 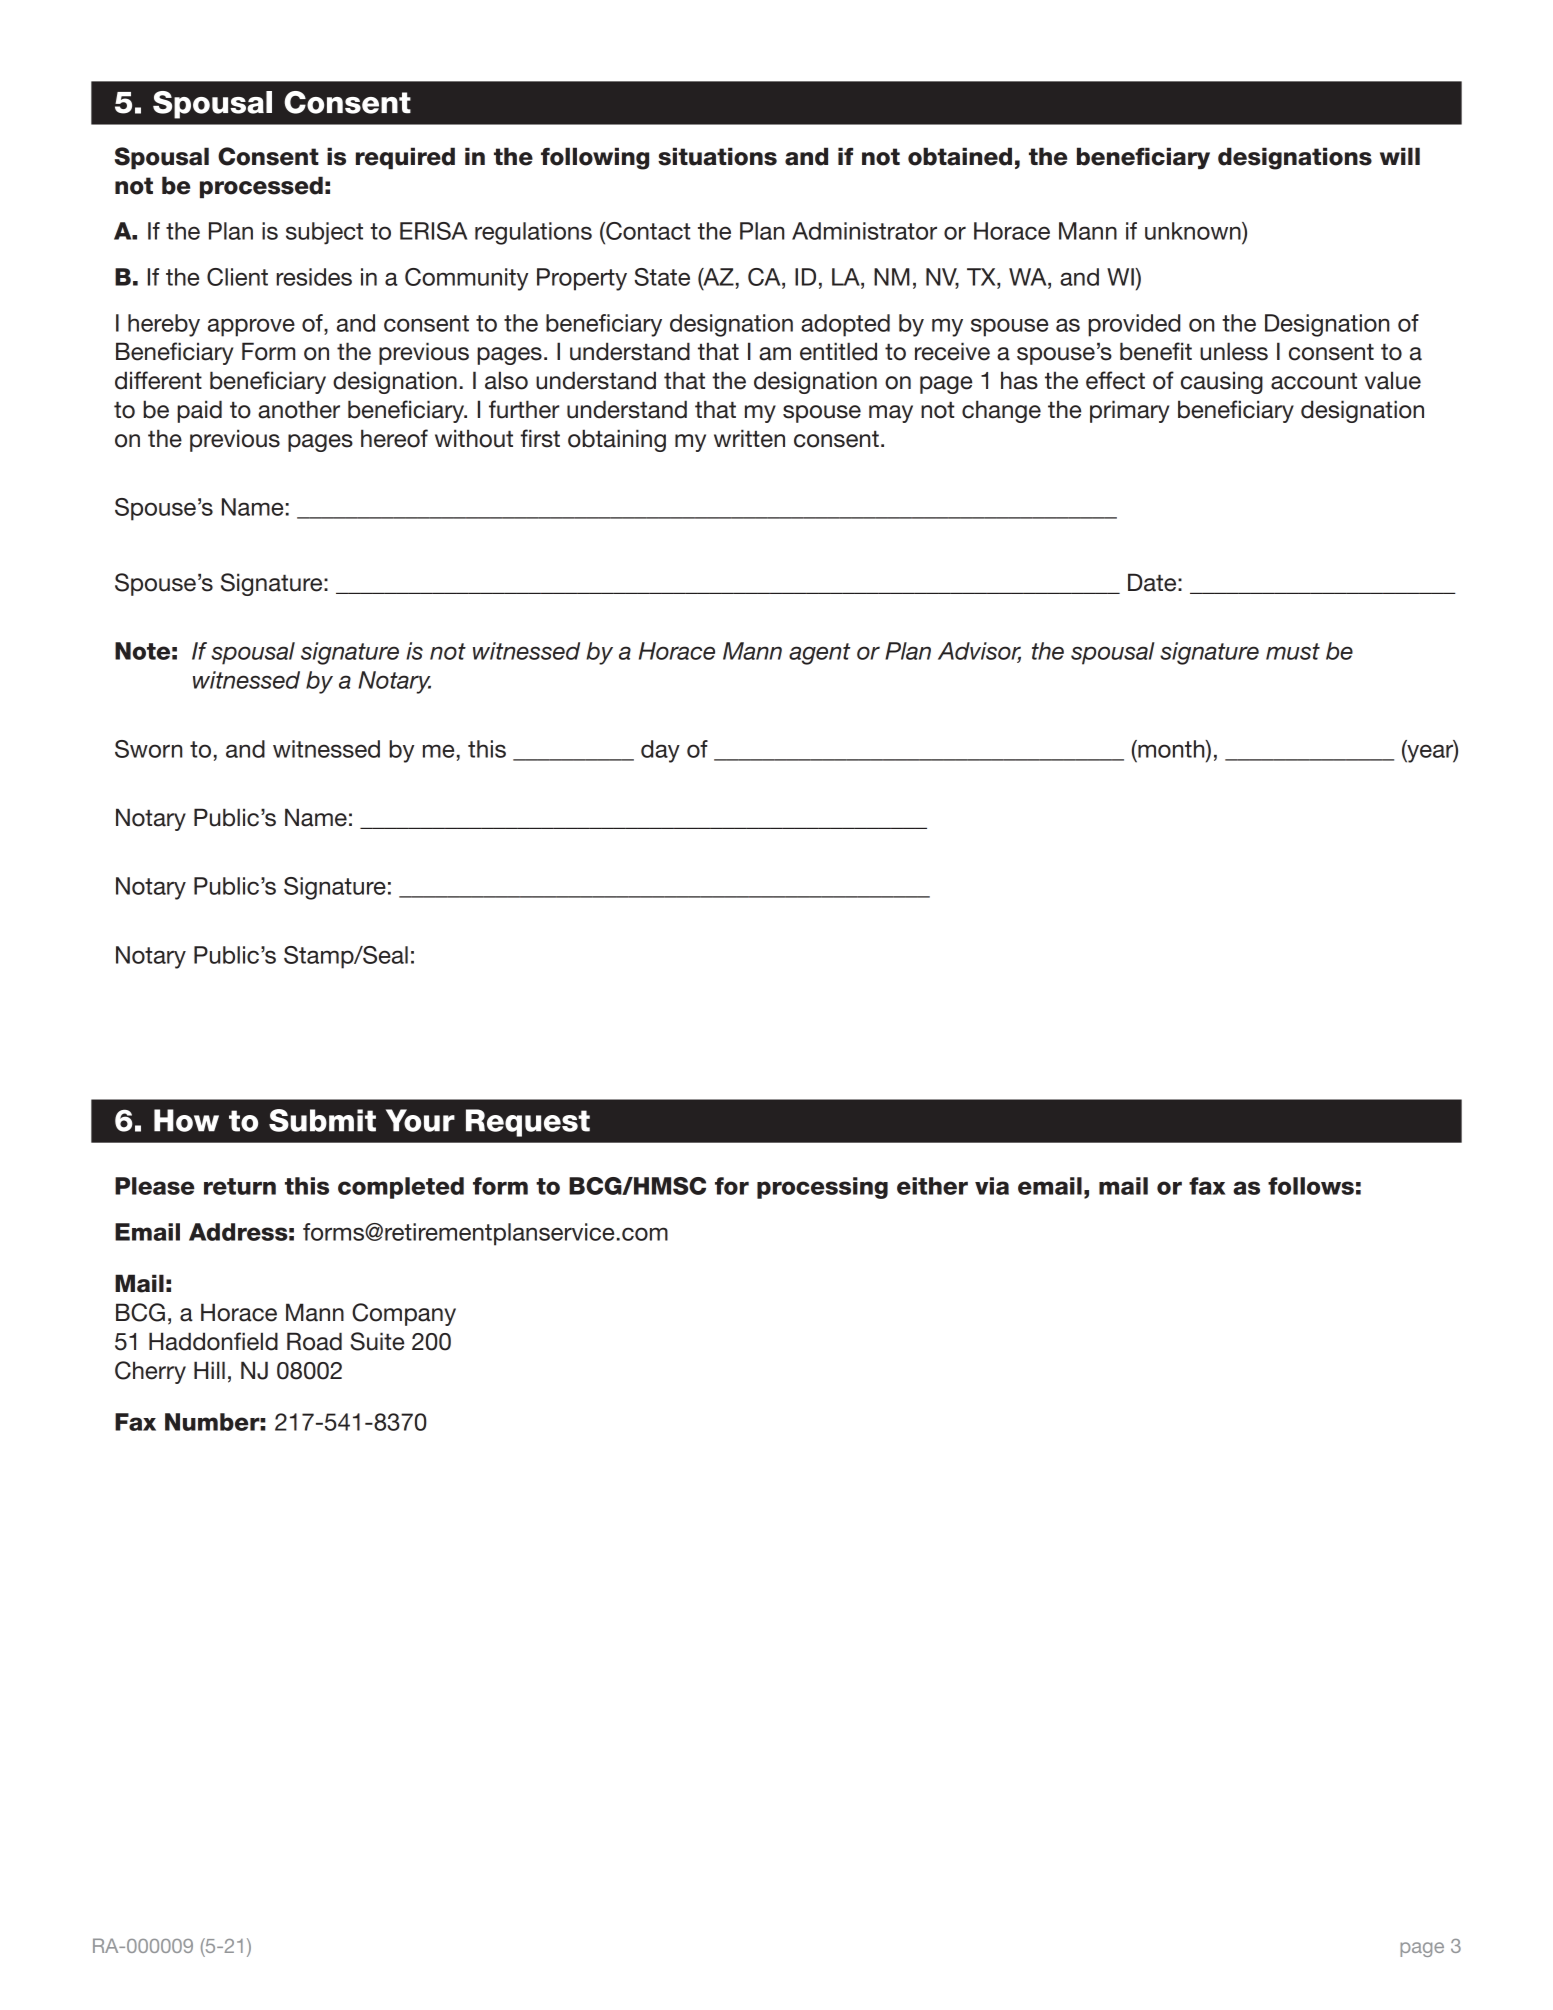 I want to click on processed, so click(x=261, y=187).
